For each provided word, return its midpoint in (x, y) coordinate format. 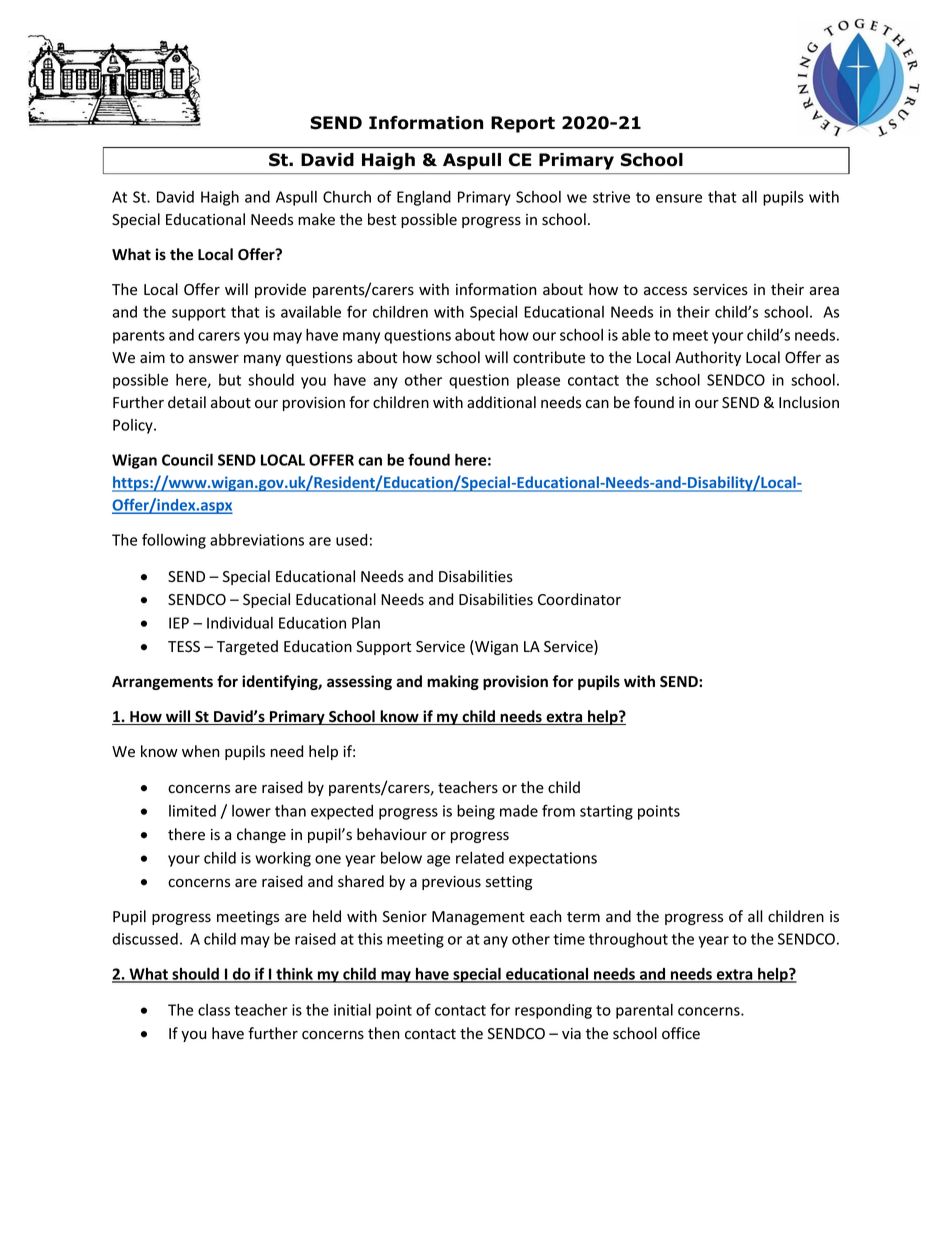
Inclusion (809, 402)
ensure (679, 198)
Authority (708, 358)
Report (523, 124)
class (214, 1010)
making (453, 682)
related (480, 858)
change (261, 835)
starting (606, 812)
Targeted (247, 647)
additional (501, 402)
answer (214, 359)
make (316, 219)
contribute (549, 357)
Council (187, 459)
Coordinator (579, 599)
